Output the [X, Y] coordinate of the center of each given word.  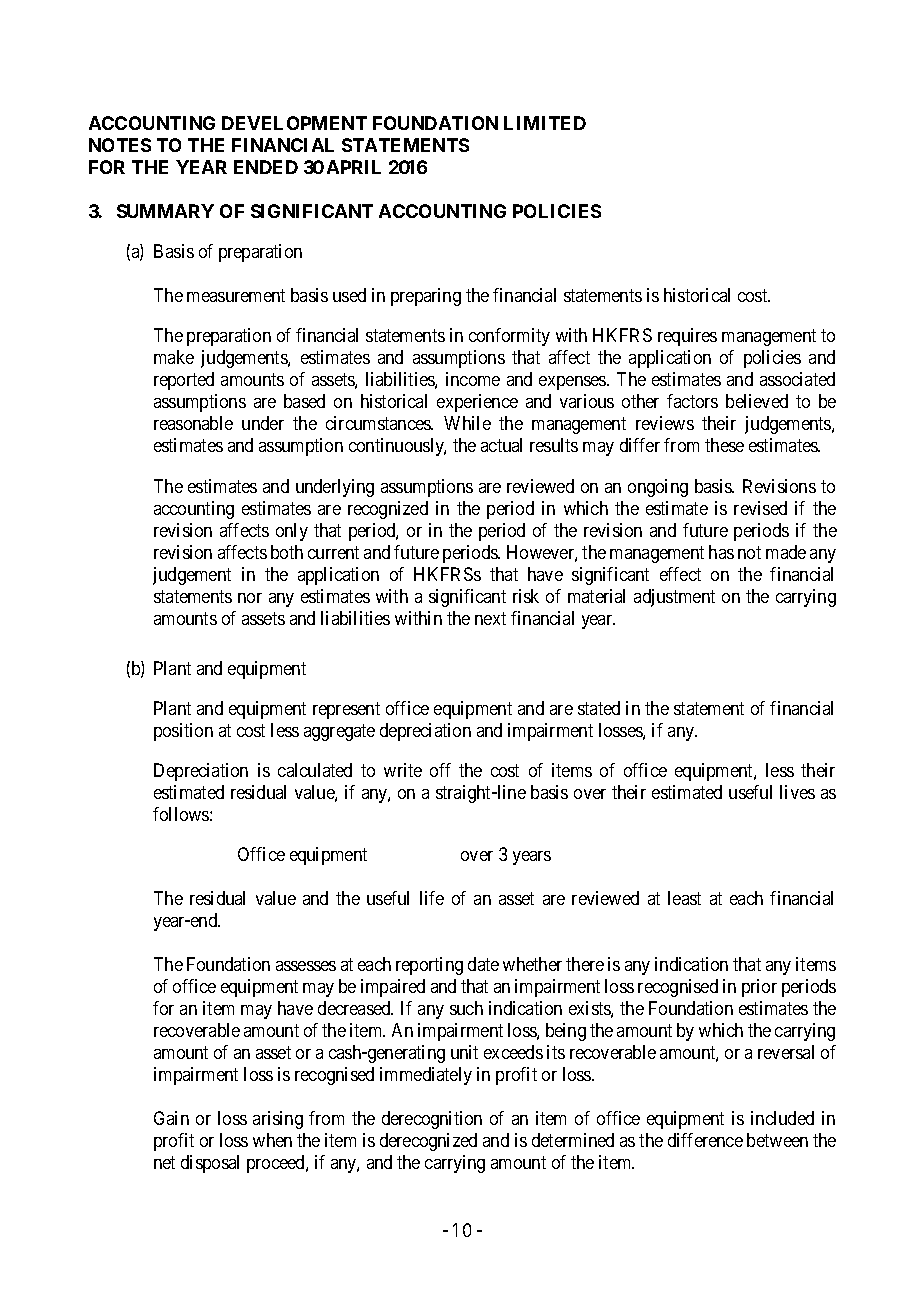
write [403, 770]
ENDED [266, 167]
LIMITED [545, 123]
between [777, 1140]
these [724, 445]
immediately [426, 1076]
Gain [171, 1118]
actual [501, 445]
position [183, 732]
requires [687, 337]
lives [797, 792]
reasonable [193, 423]
